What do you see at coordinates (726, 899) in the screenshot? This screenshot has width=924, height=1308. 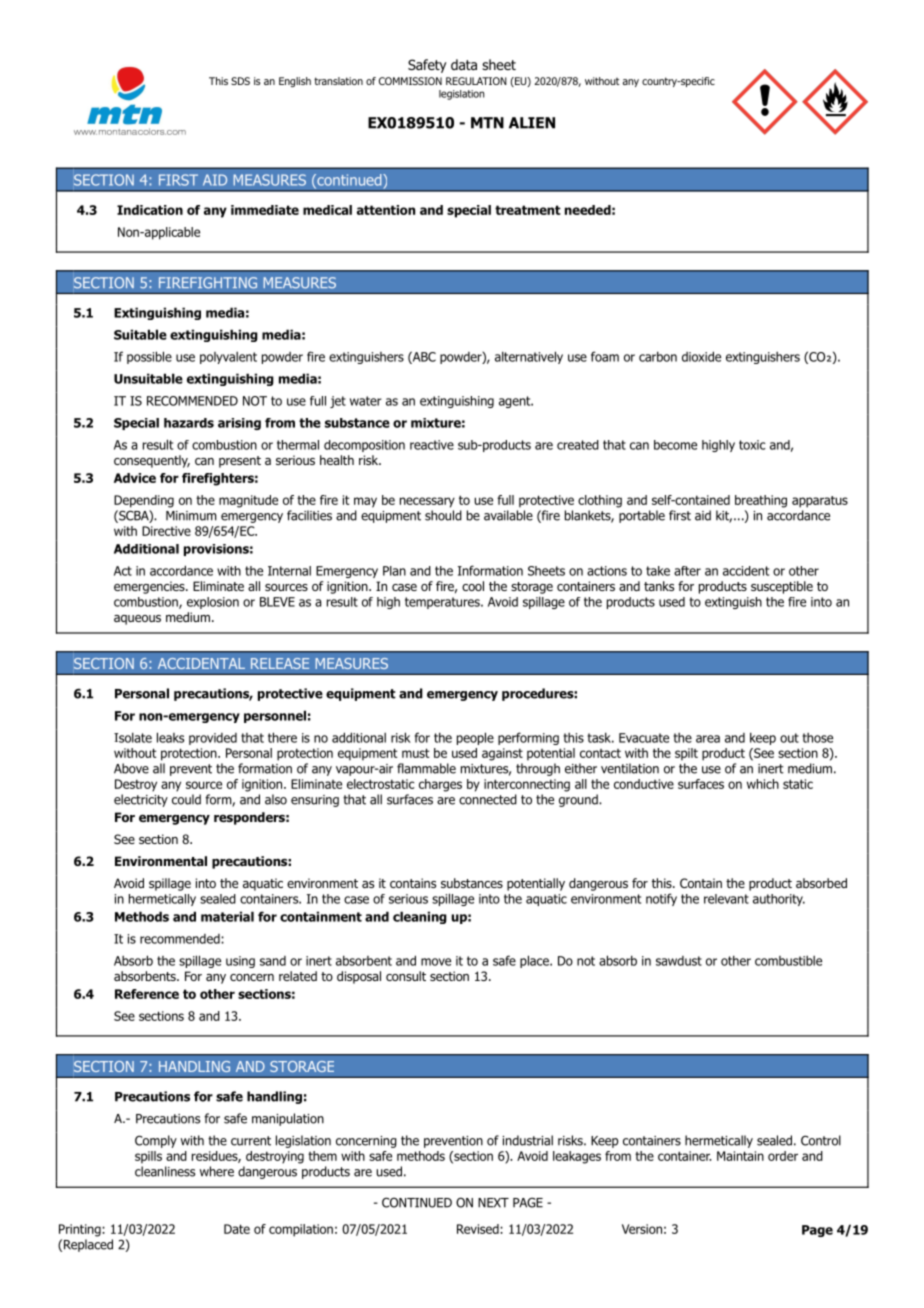 I see `relevant` at bounding box center [726, 899].
